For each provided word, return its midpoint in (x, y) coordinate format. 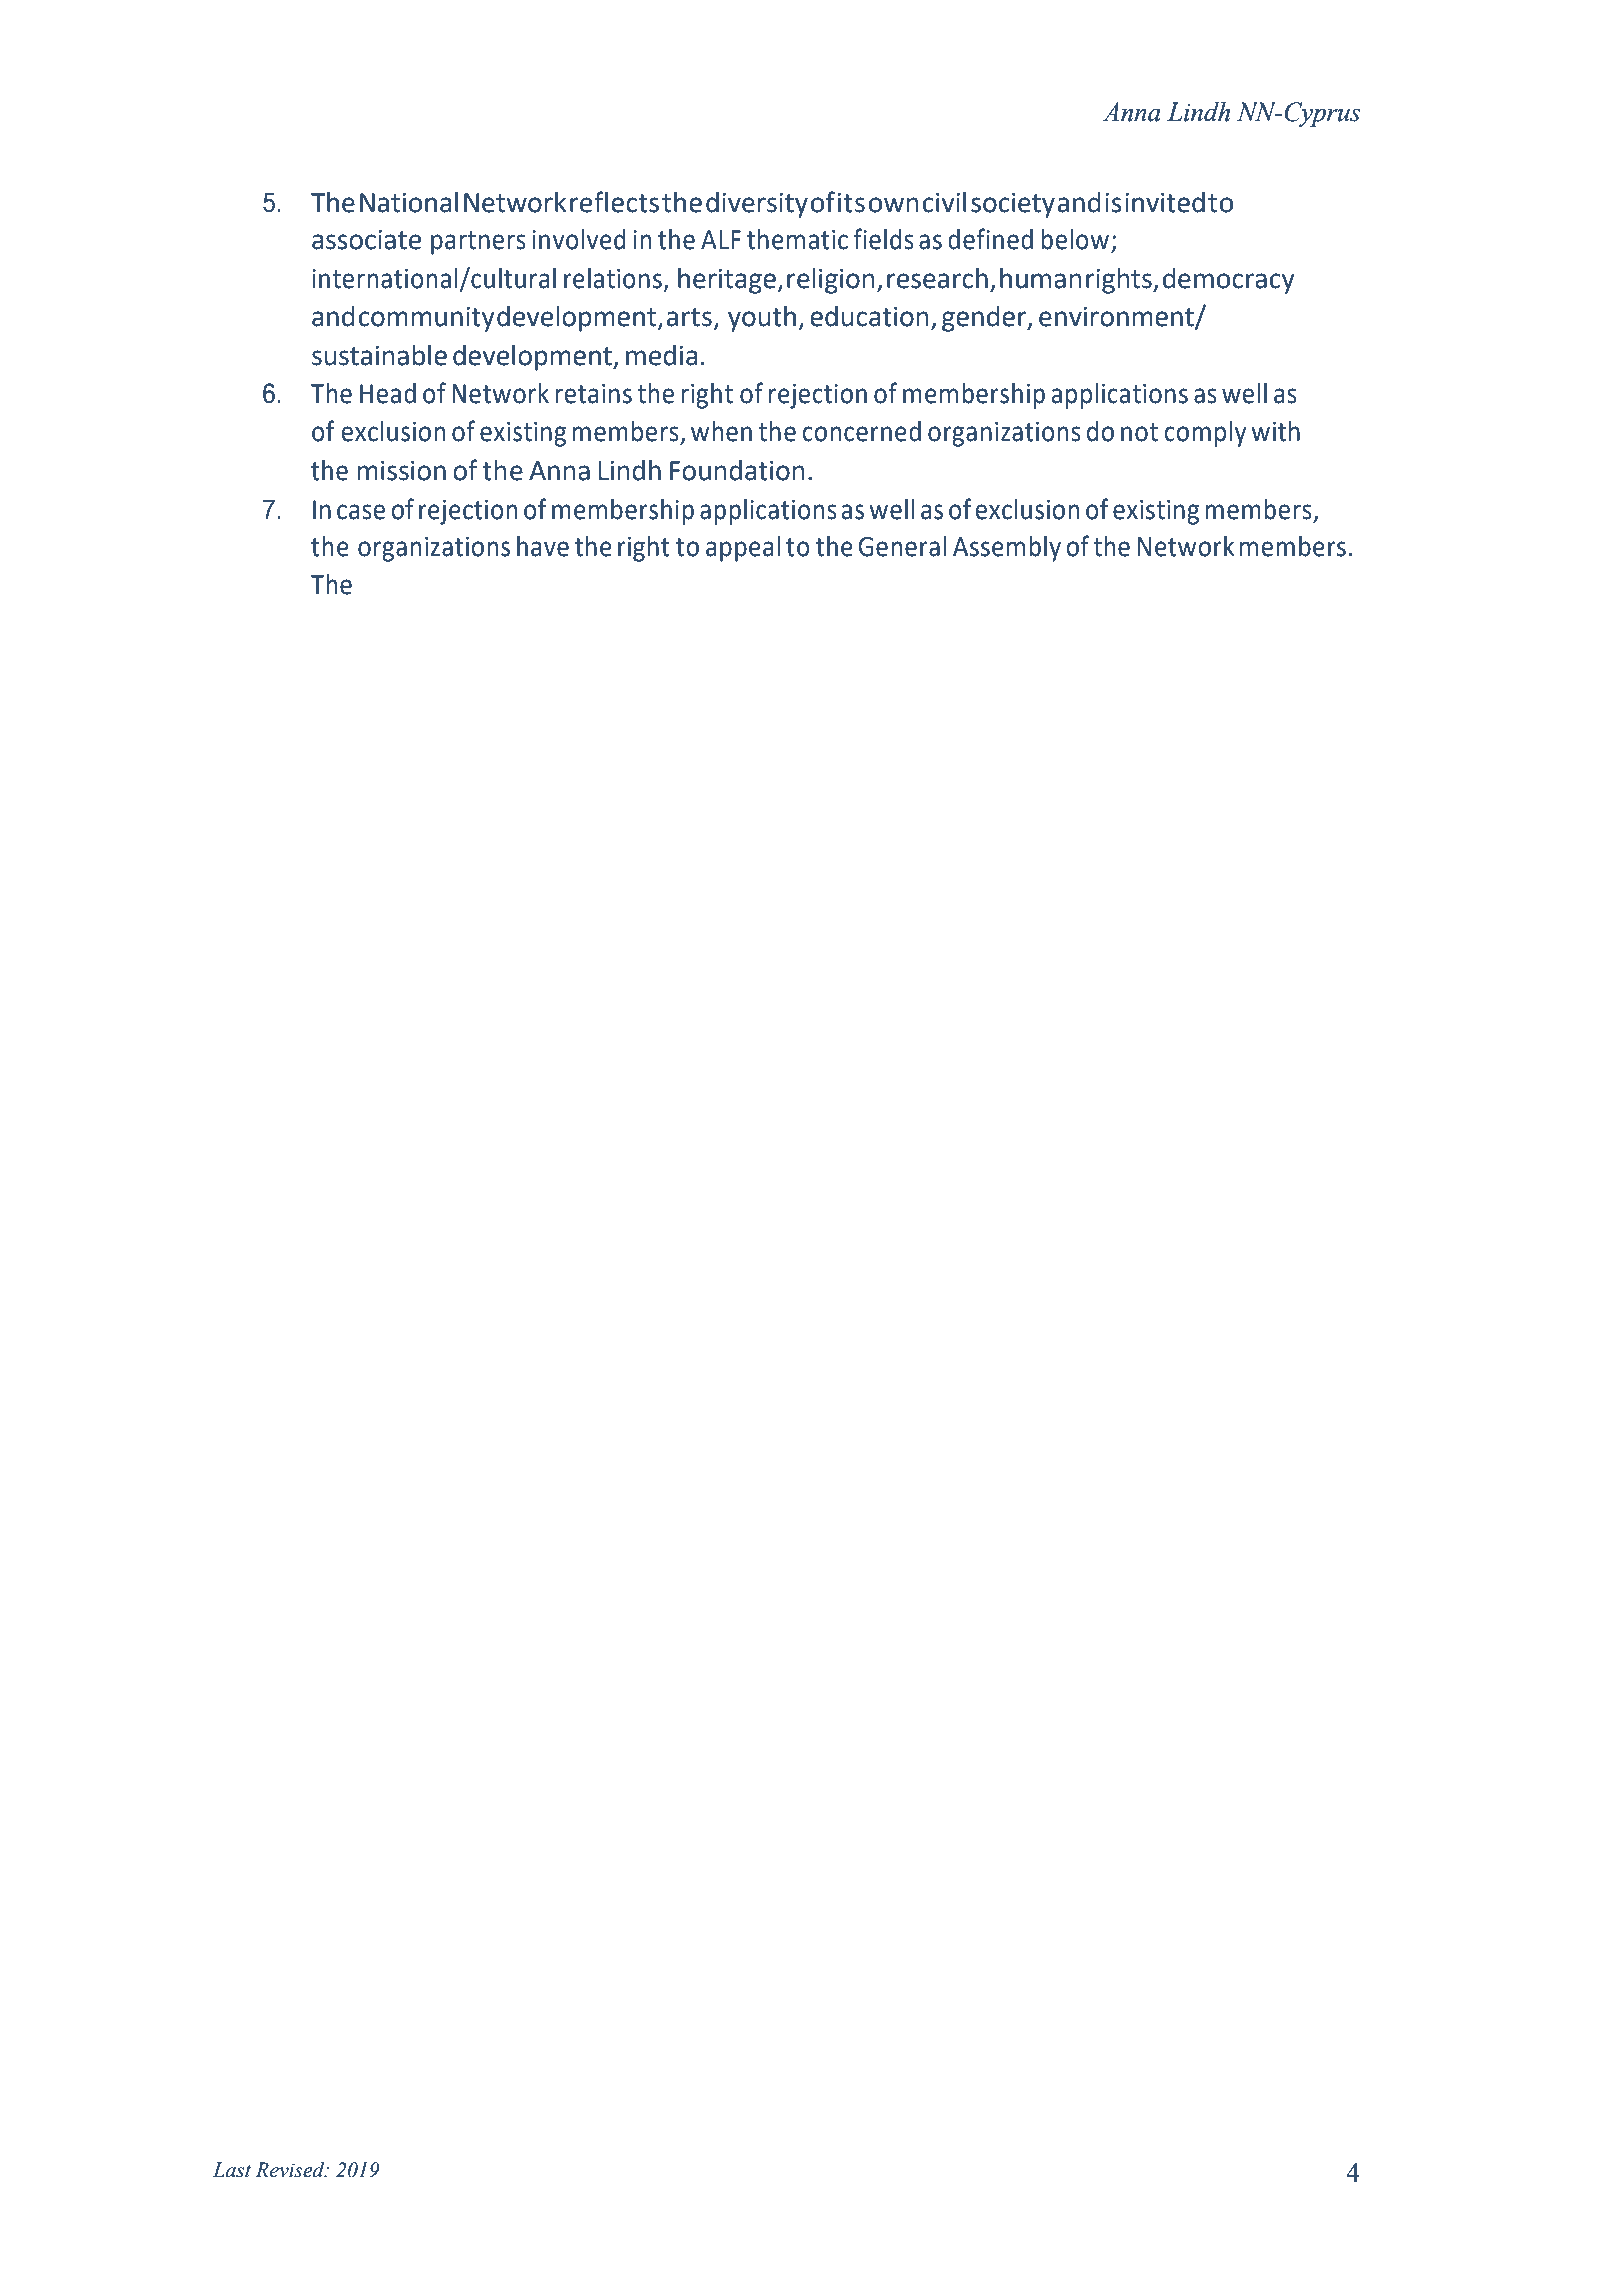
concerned (862, 431)
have (543, 546)
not (1139, 432)
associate (366, 240)
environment (1117, 318)
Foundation (737, 470)
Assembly (1007, 549)
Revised (291, 2170)
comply (1206, 434)
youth (762, 319)
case (361, 512)
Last (232, 2170)
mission (402, 471)
